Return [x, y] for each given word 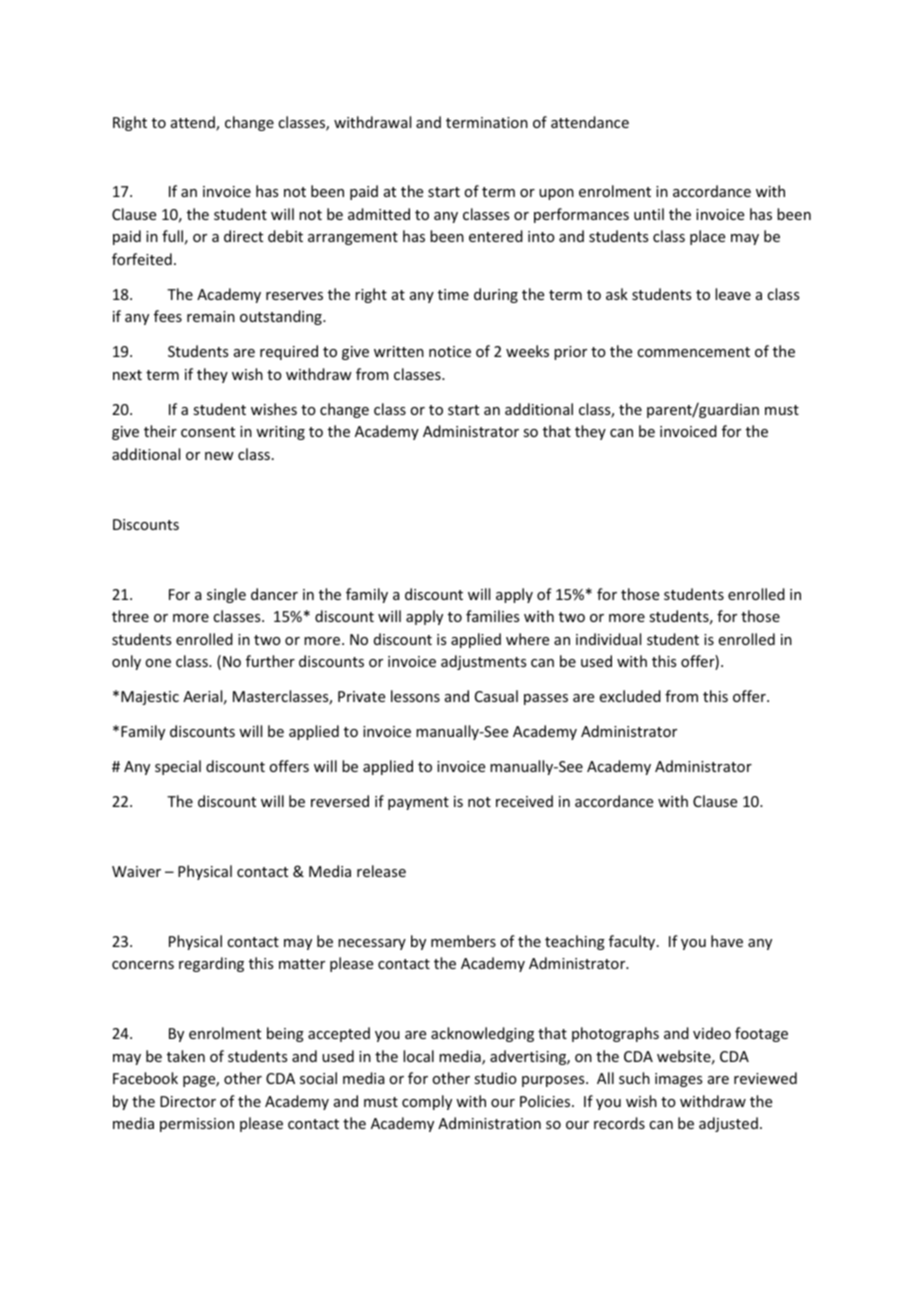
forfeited [142, 259]
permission [197, 1125]
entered [496, 236]
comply [427, 1102]
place [707, 237]
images [678, 1080]
